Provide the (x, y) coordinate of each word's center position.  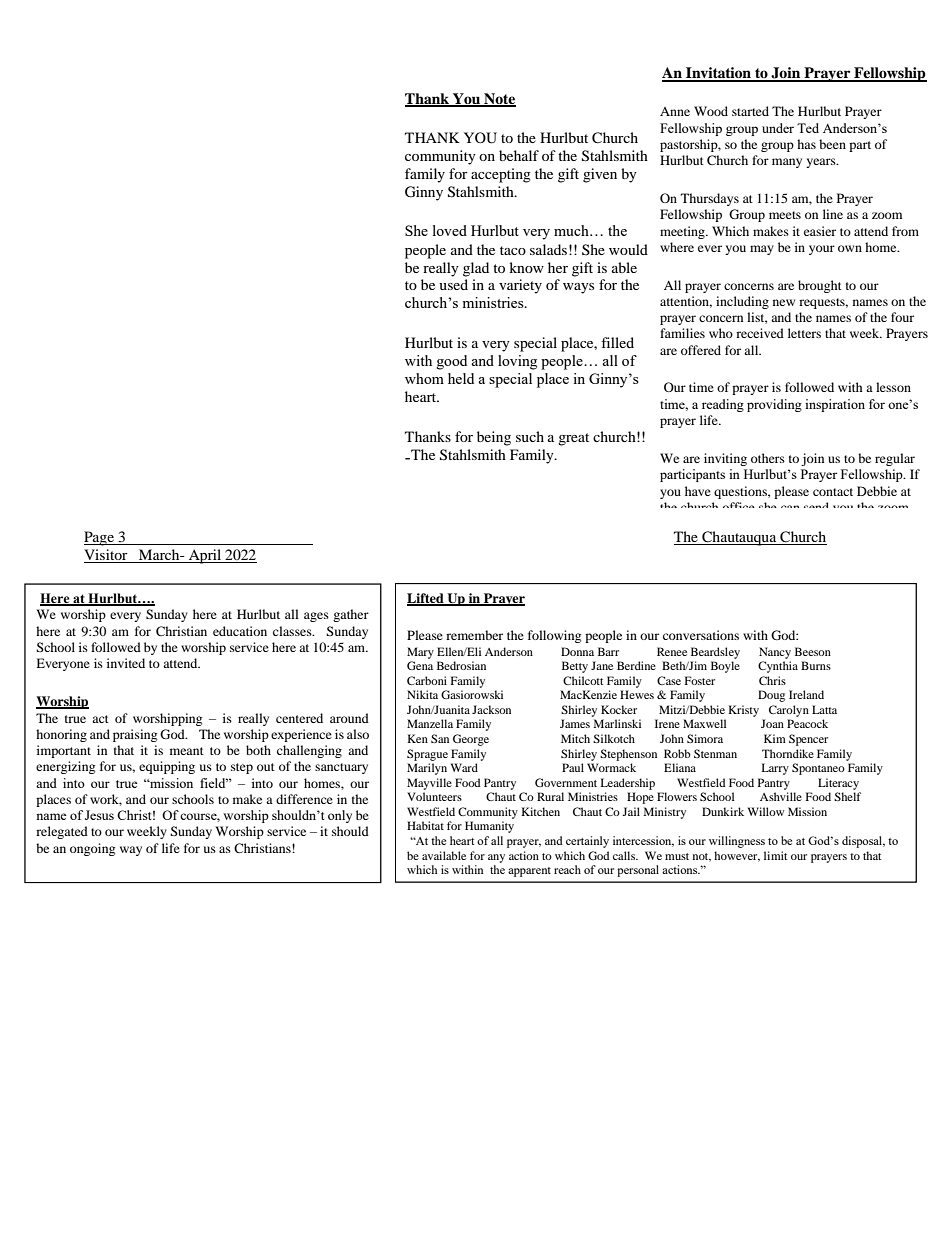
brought (820, 286)
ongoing (92, 849)
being (494, 438)
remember (474, 635)
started (750, 111)
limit (775, 855)
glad (476, 269)
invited (126, 663)
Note (499, 99)
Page (100, 538)
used (453, 284)
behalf (519, 155)
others (768, 458)
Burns (816, 665)
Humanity (489, 827)
